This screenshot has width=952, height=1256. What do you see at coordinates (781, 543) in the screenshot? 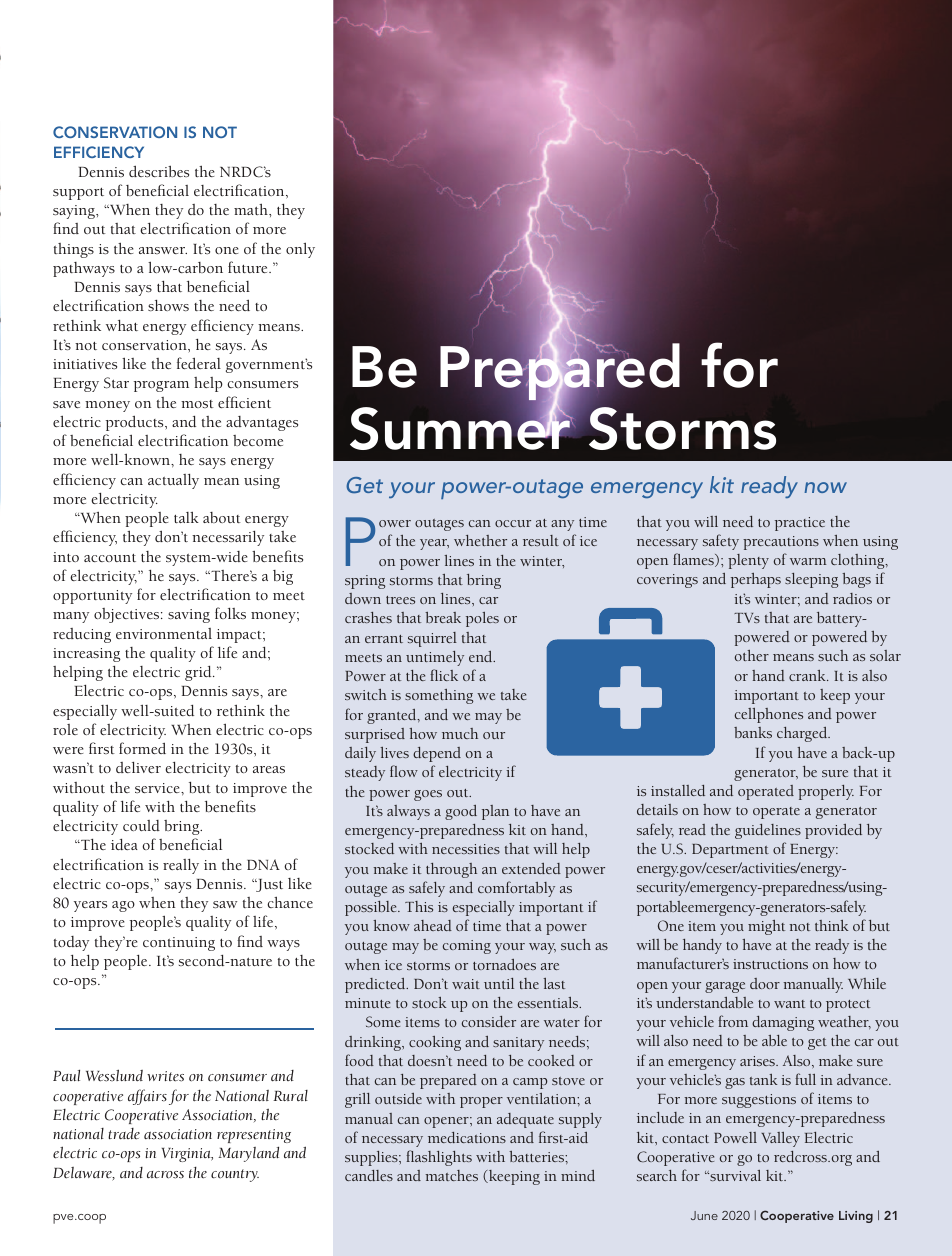
I see `precautions` at bounding box center [781, 543].
